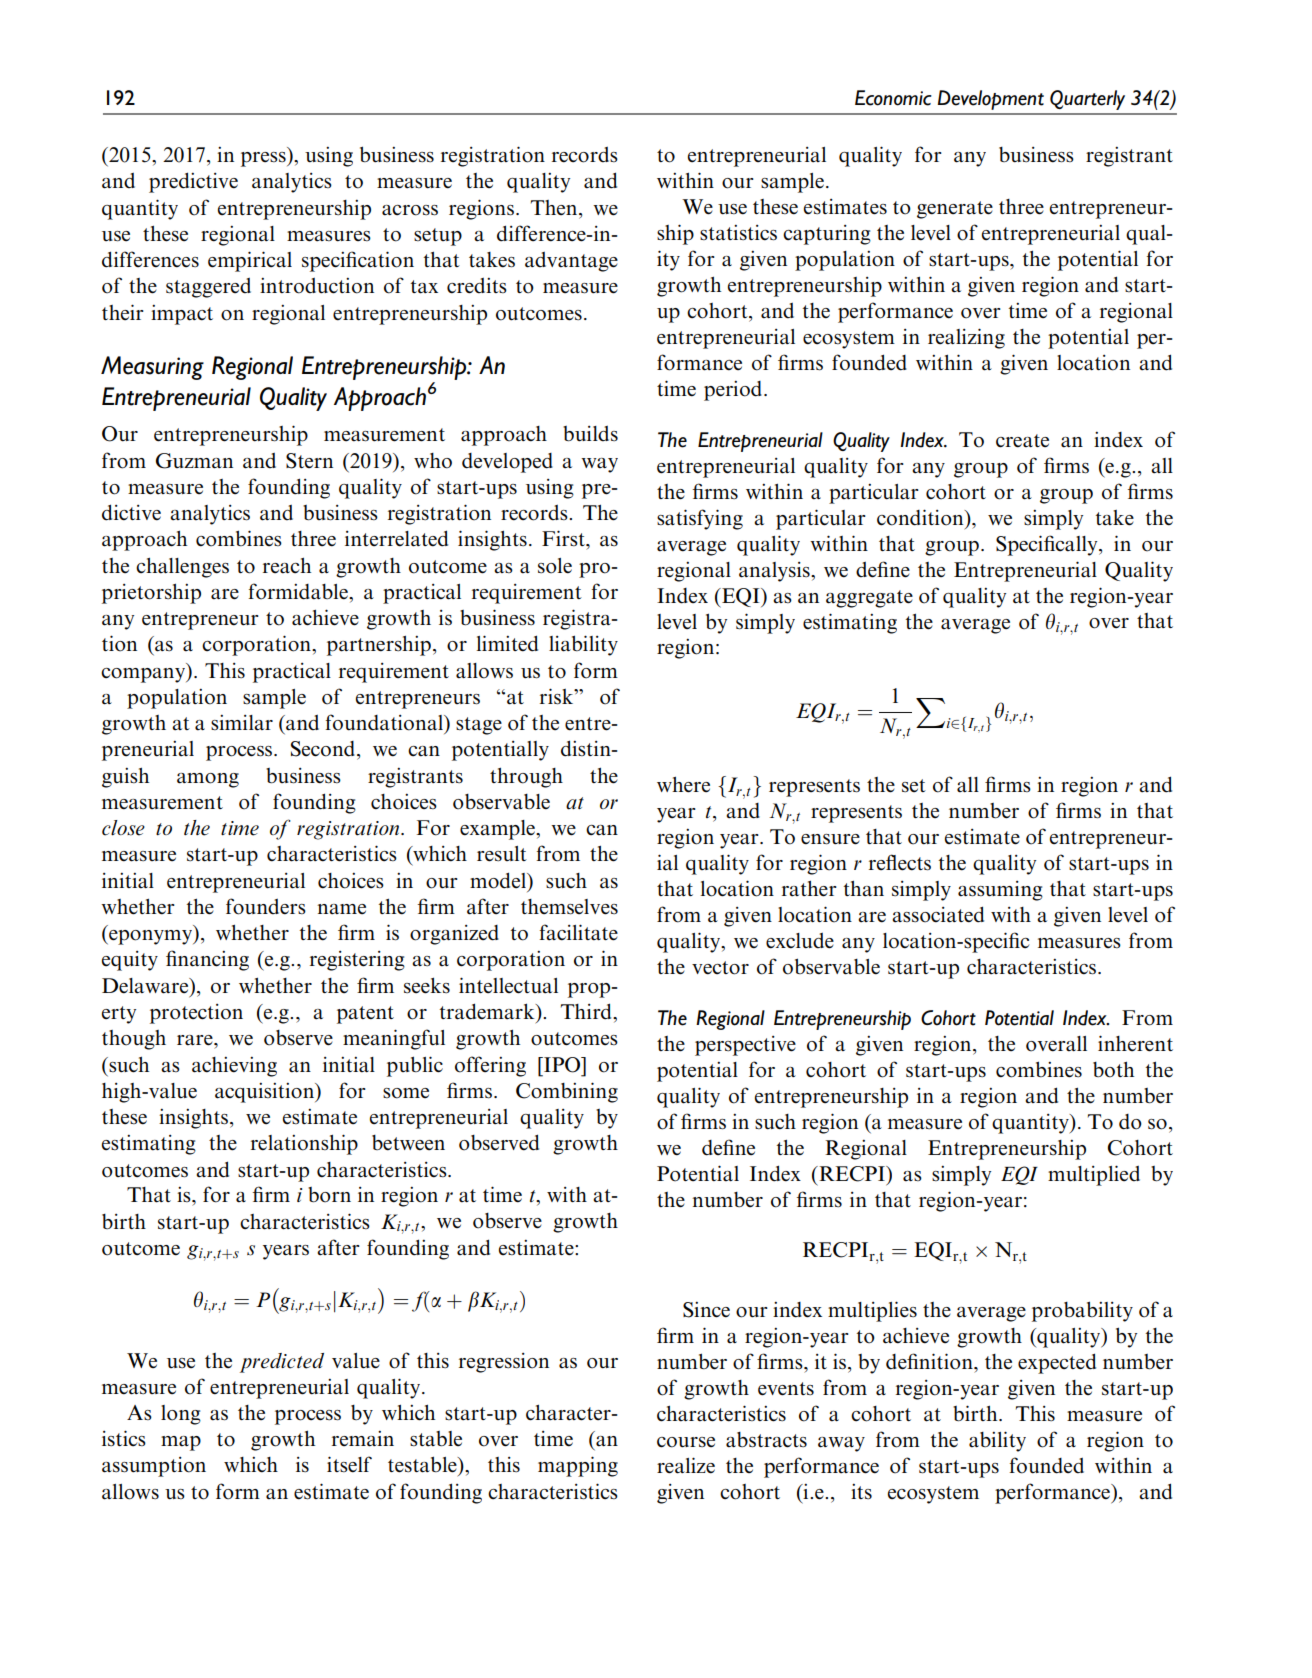 The image size is (1312, 1678). What do you see at coordinates (1057, 1363) in the screenshot?
I see `expected` at bounding box center [1057, 1363].
